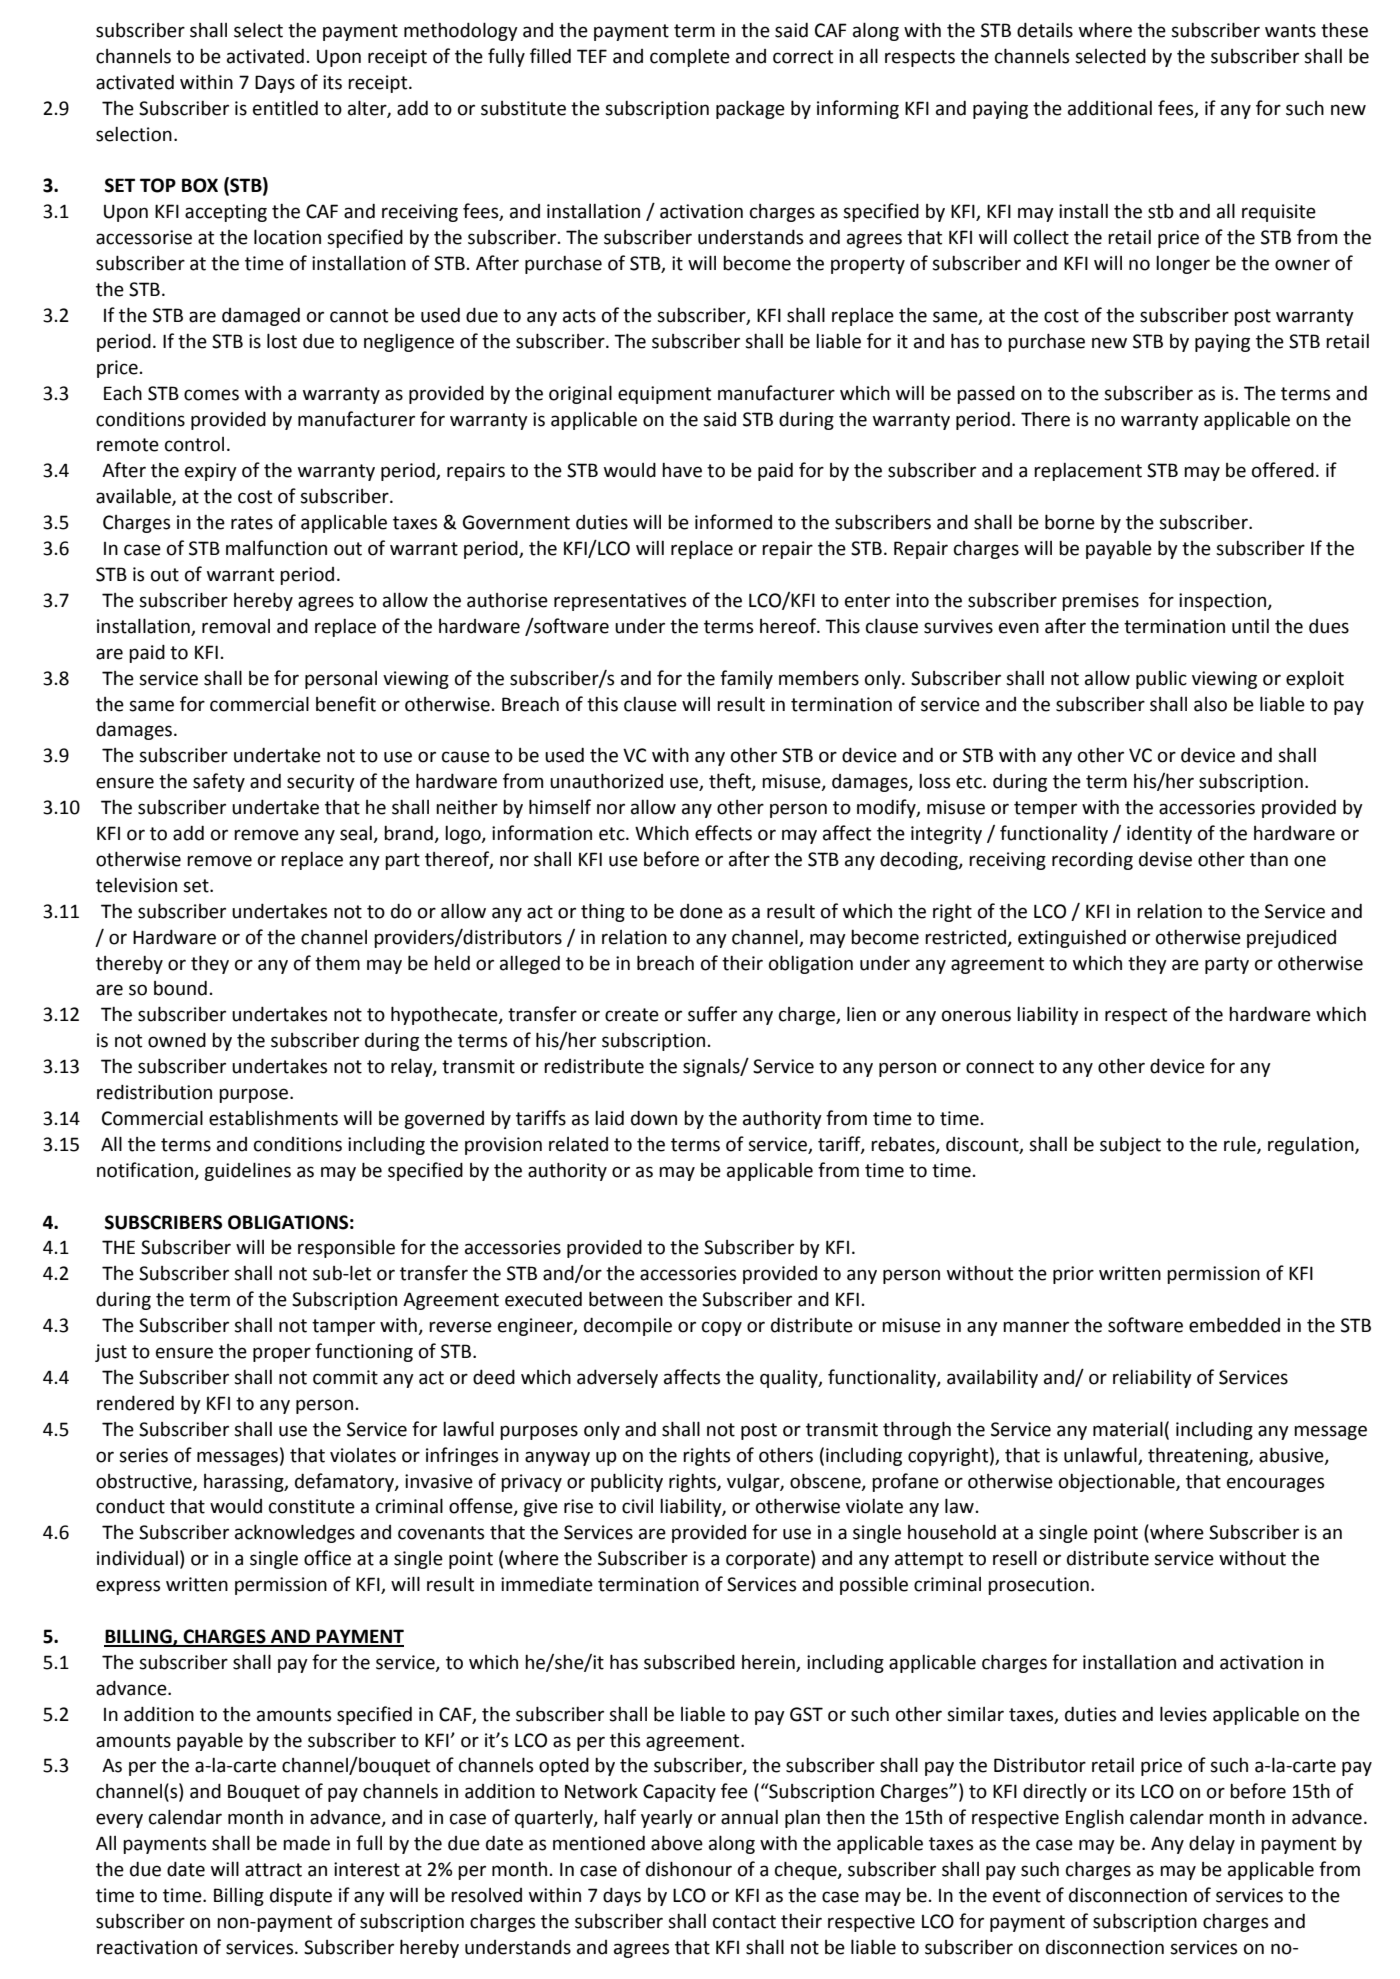  What do you see at coordinates (273, 1870) in the image?
I see `attract` at bounding box center [273, 1870].
